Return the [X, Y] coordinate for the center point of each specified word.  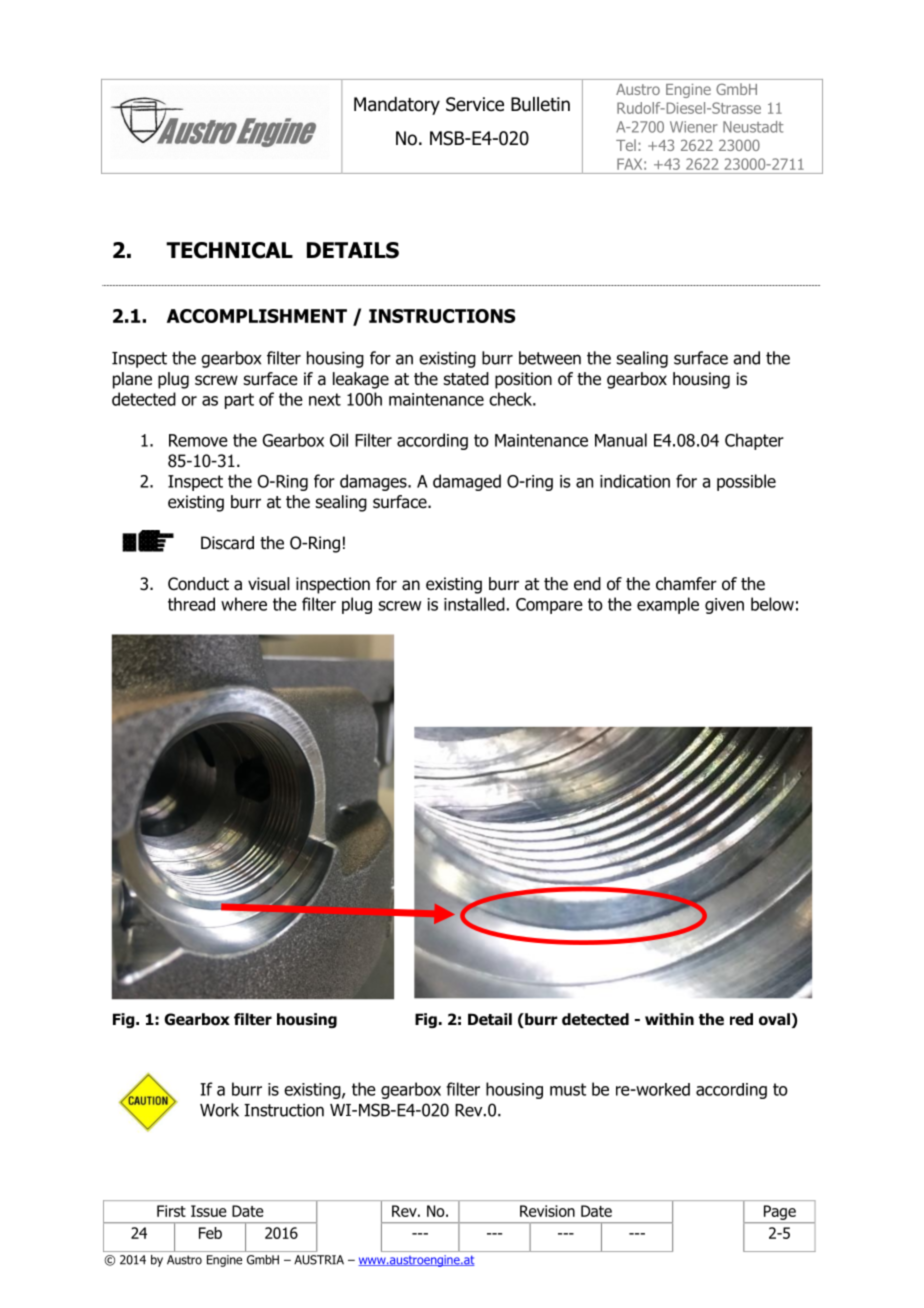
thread [191, 604]
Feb [210, 1233]
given [724, 606]
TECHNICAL [229, 250]
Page [780, 1212]
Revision [547, 1211]
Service [475, 104]
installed [474, 604]
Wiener [694, 127]
